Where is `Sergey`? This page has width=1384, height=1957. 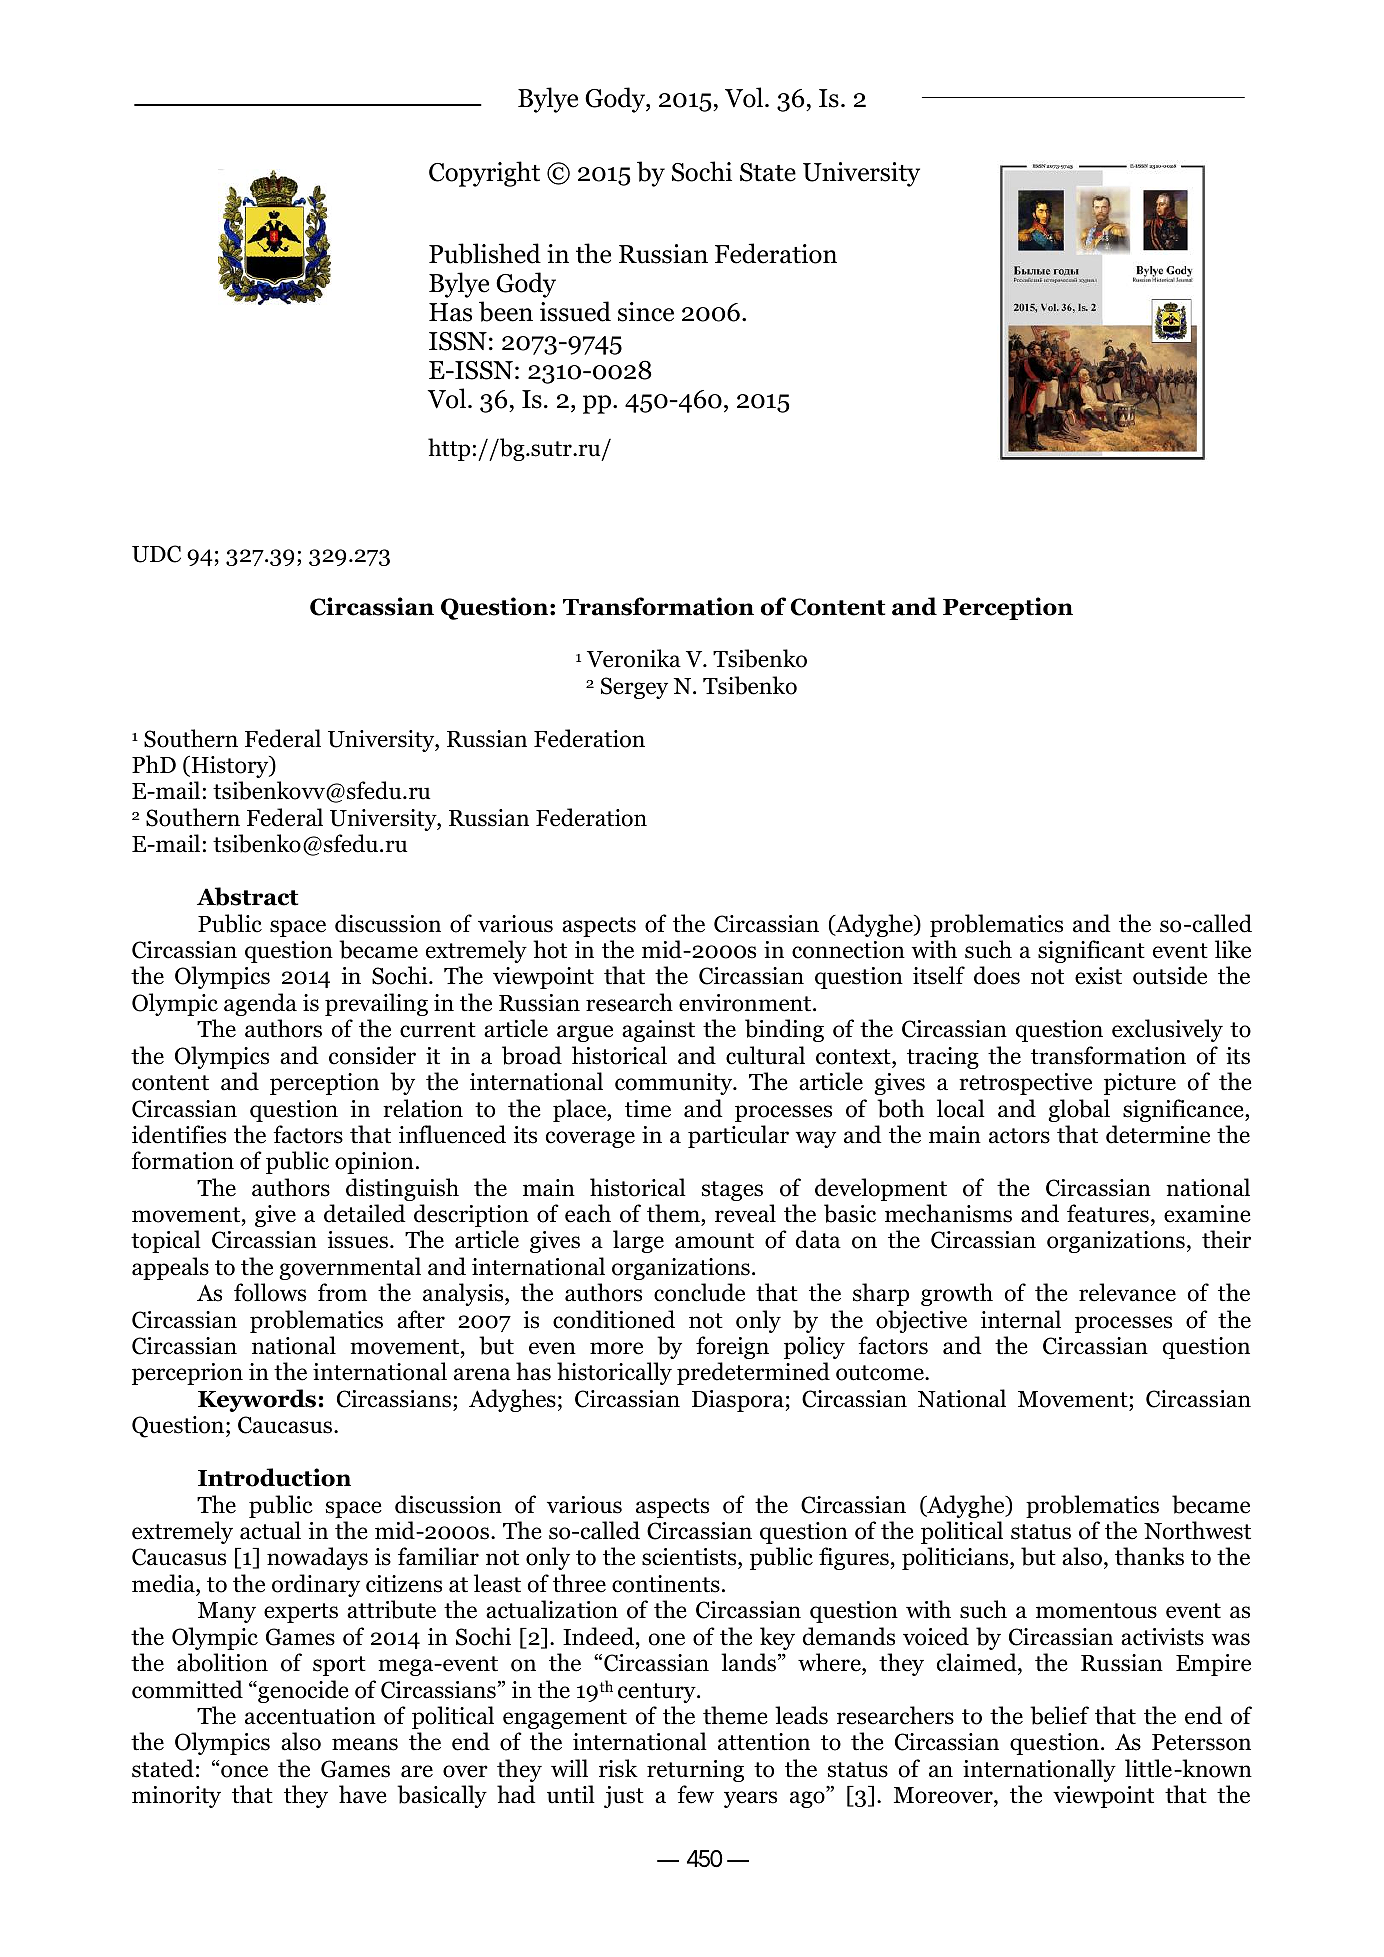
Sergey is located at coordinates (634, 688).
